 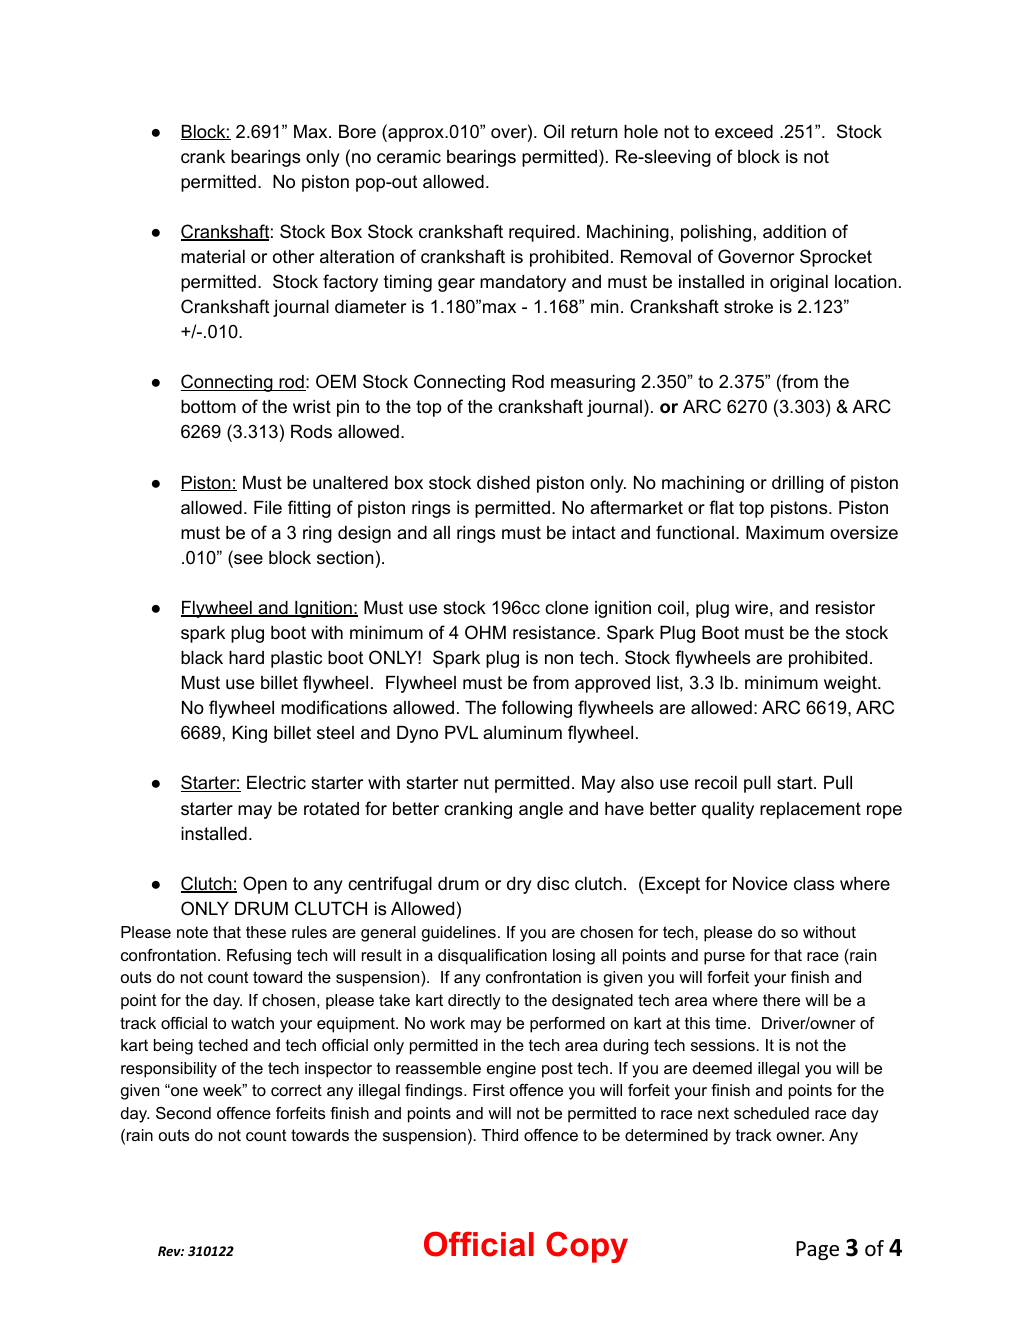 What do you see at coordinates (744, 132) in the image?
I see `exceed` at bounding box center [744, 132].
